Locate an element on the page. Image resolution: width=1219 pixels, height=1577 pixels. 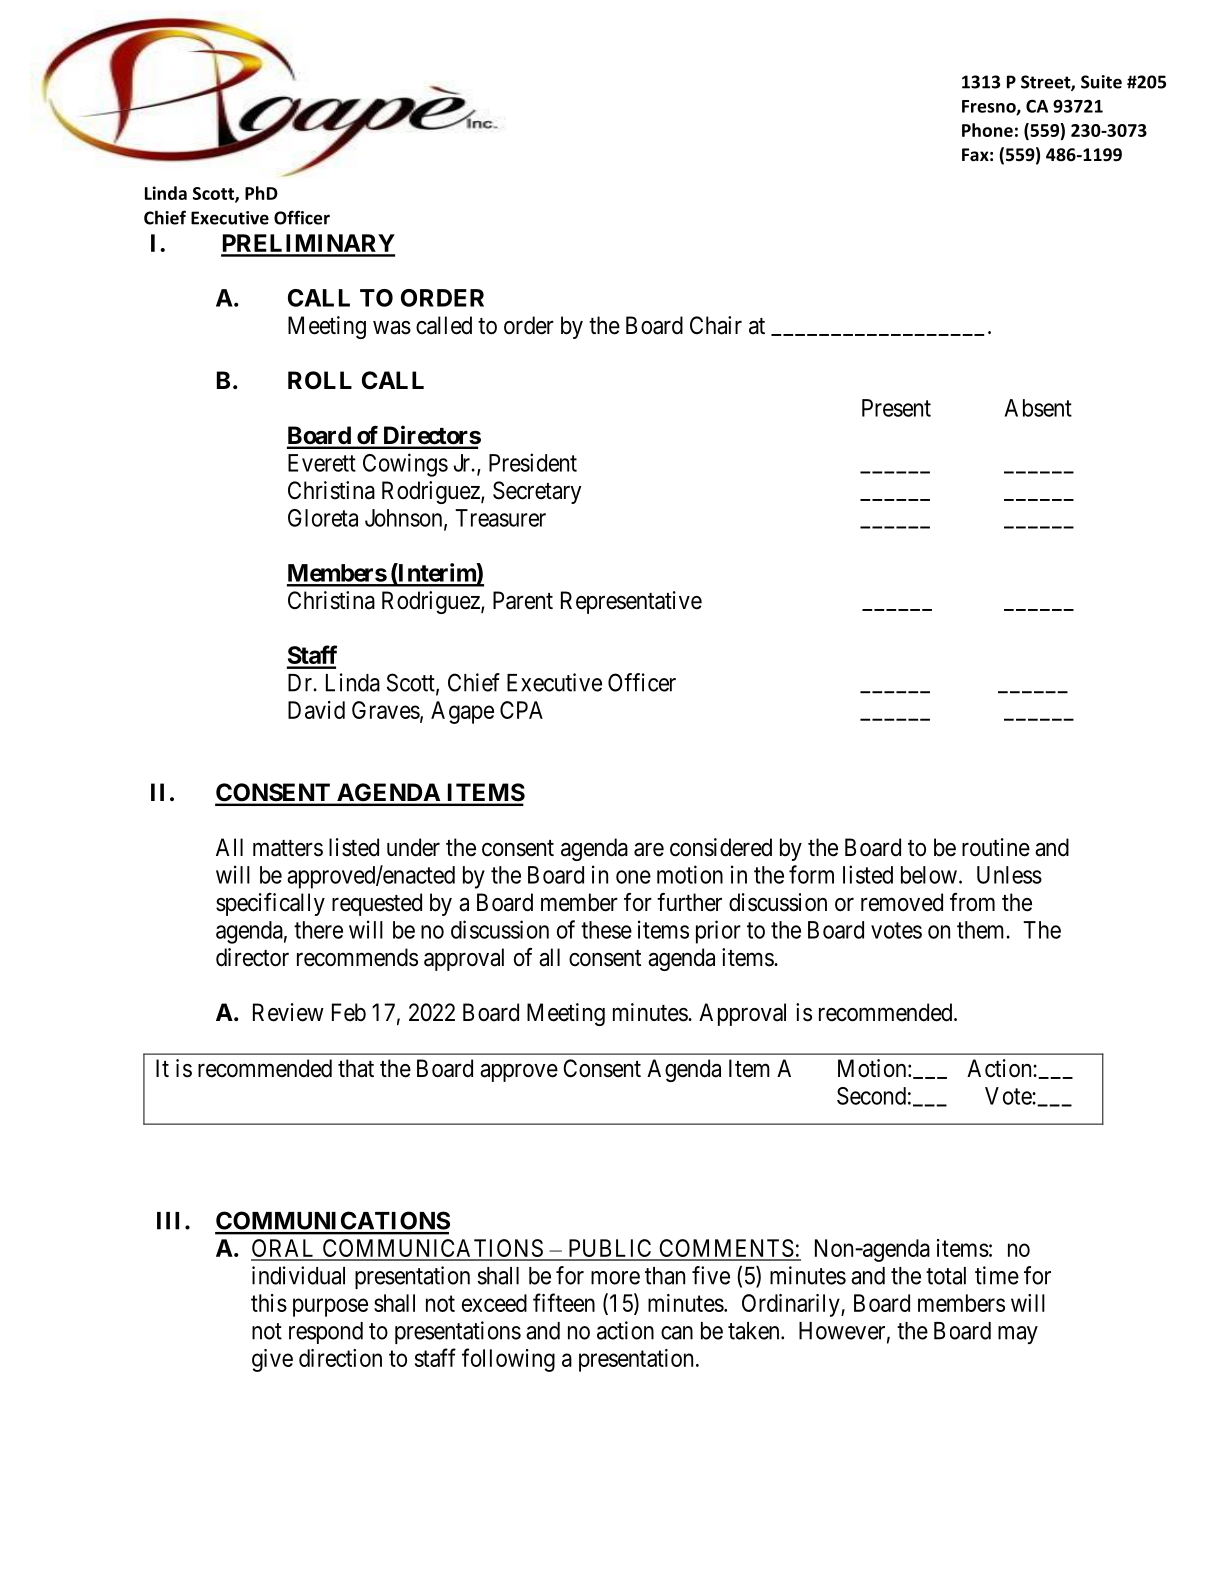
Chair is located at coordinates (716, 325).
